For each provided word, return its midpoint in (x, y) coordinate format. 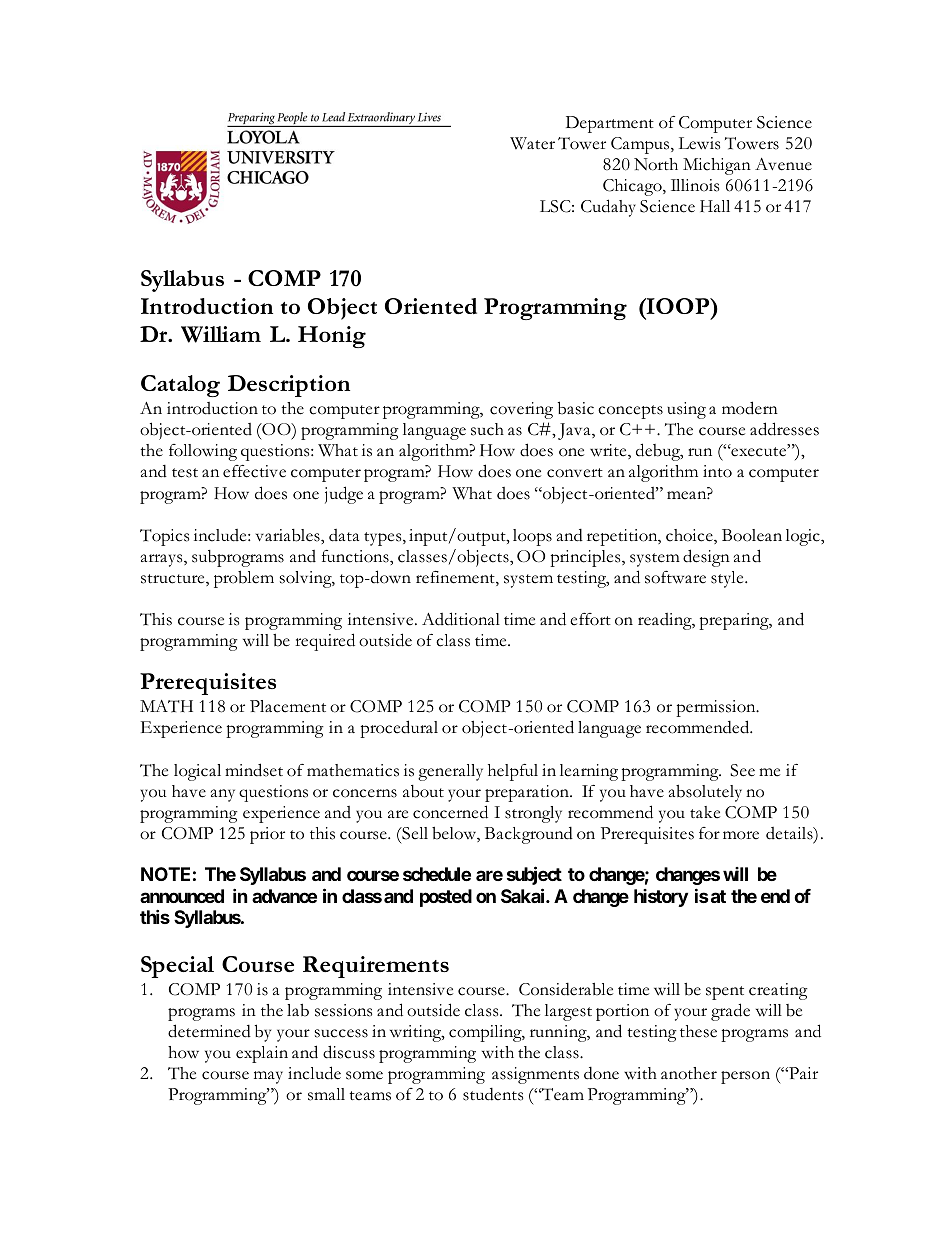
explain (262, 1054)
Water (532, 143)
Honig (332, 337)
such (487, 429)
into (717, 471)
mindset (254, 770)
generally (450, 772)
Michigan (717, 166)
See (742, 770)
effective (254, 471)
